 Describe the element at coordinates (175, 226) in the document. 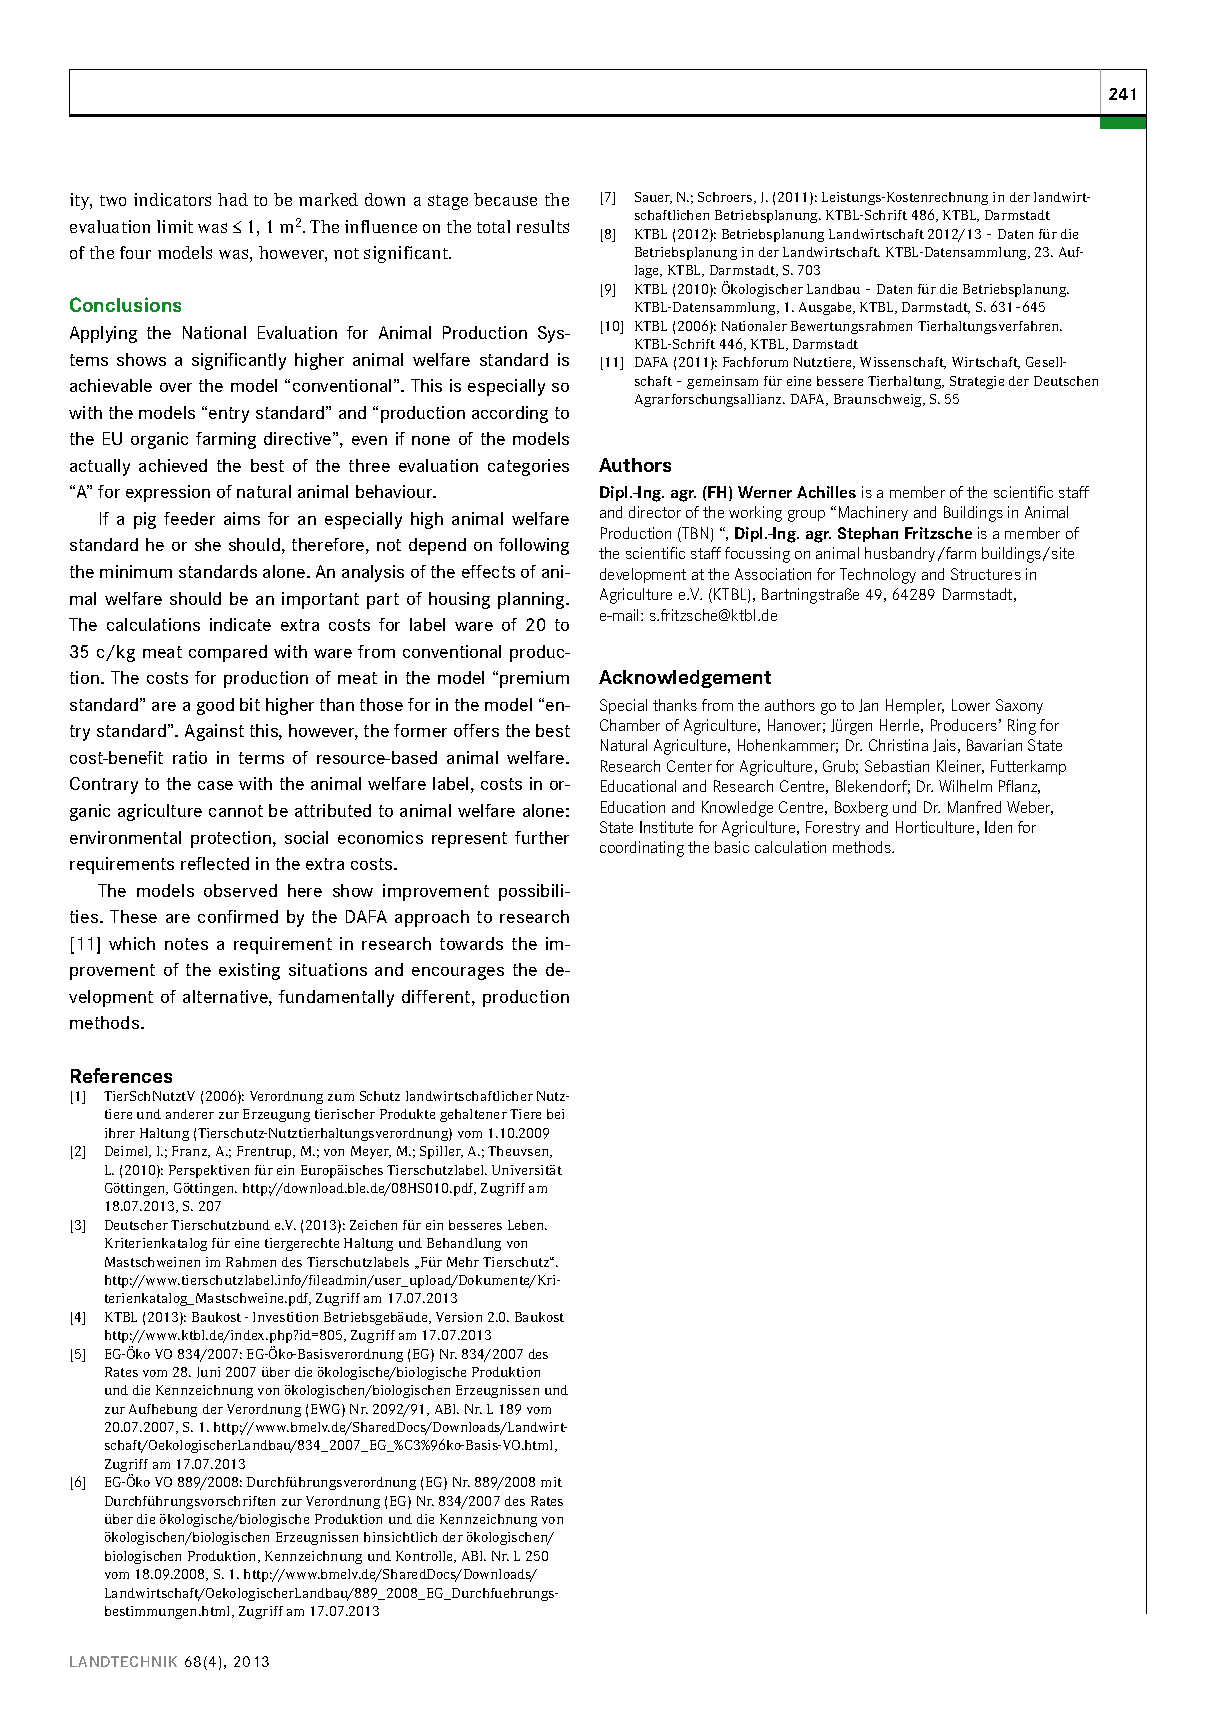

I see `limit` at that location.
